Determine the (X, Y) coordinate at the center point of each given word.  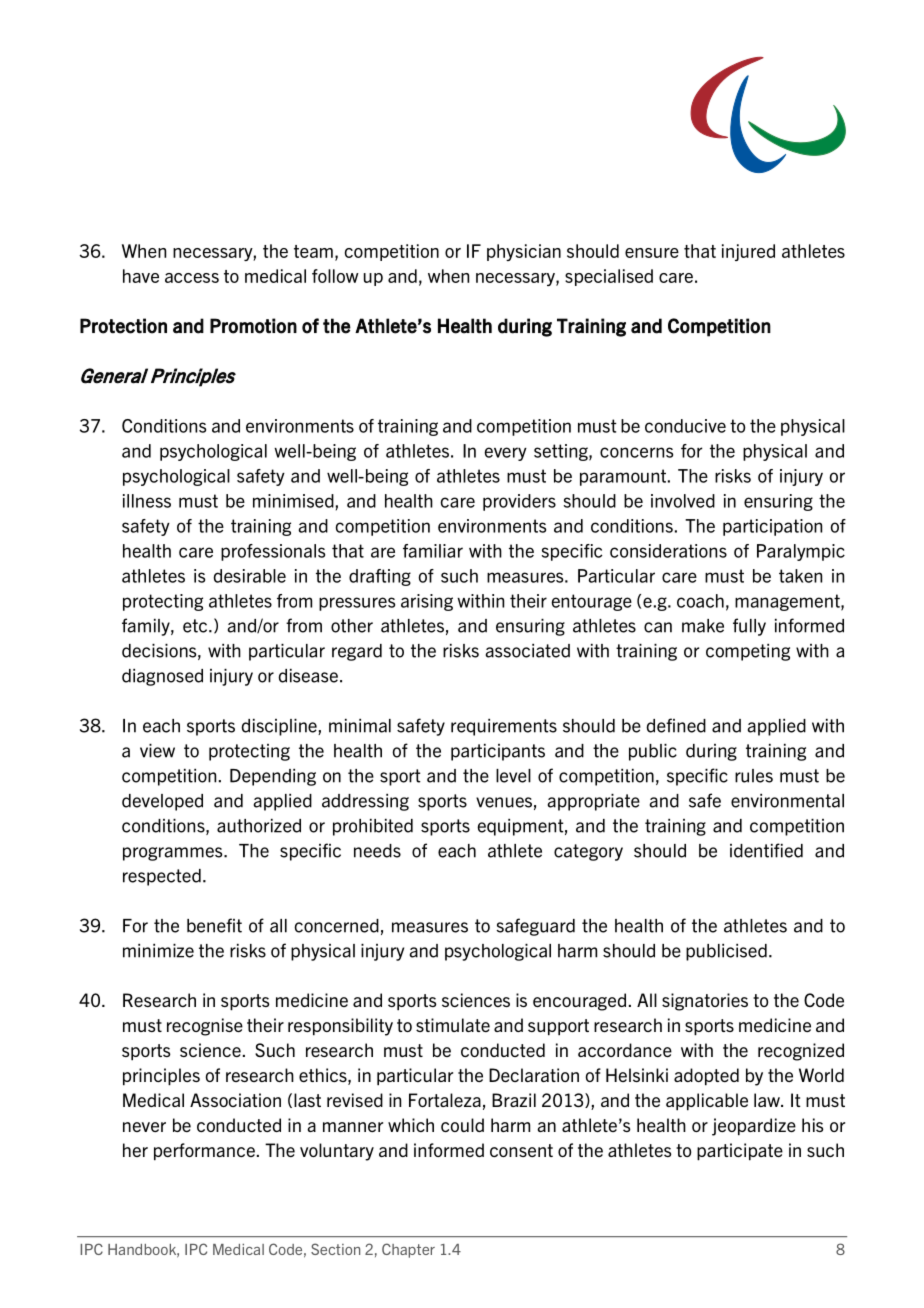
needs (377, 851)
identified (766, 850)
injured (748, 252)
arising (427, 602)
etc (196, 626)
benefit (214, 925)
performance (204, 1152)
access (192, 278)
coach (700, 601)
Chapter (408, 1250)
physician (524, 252)
